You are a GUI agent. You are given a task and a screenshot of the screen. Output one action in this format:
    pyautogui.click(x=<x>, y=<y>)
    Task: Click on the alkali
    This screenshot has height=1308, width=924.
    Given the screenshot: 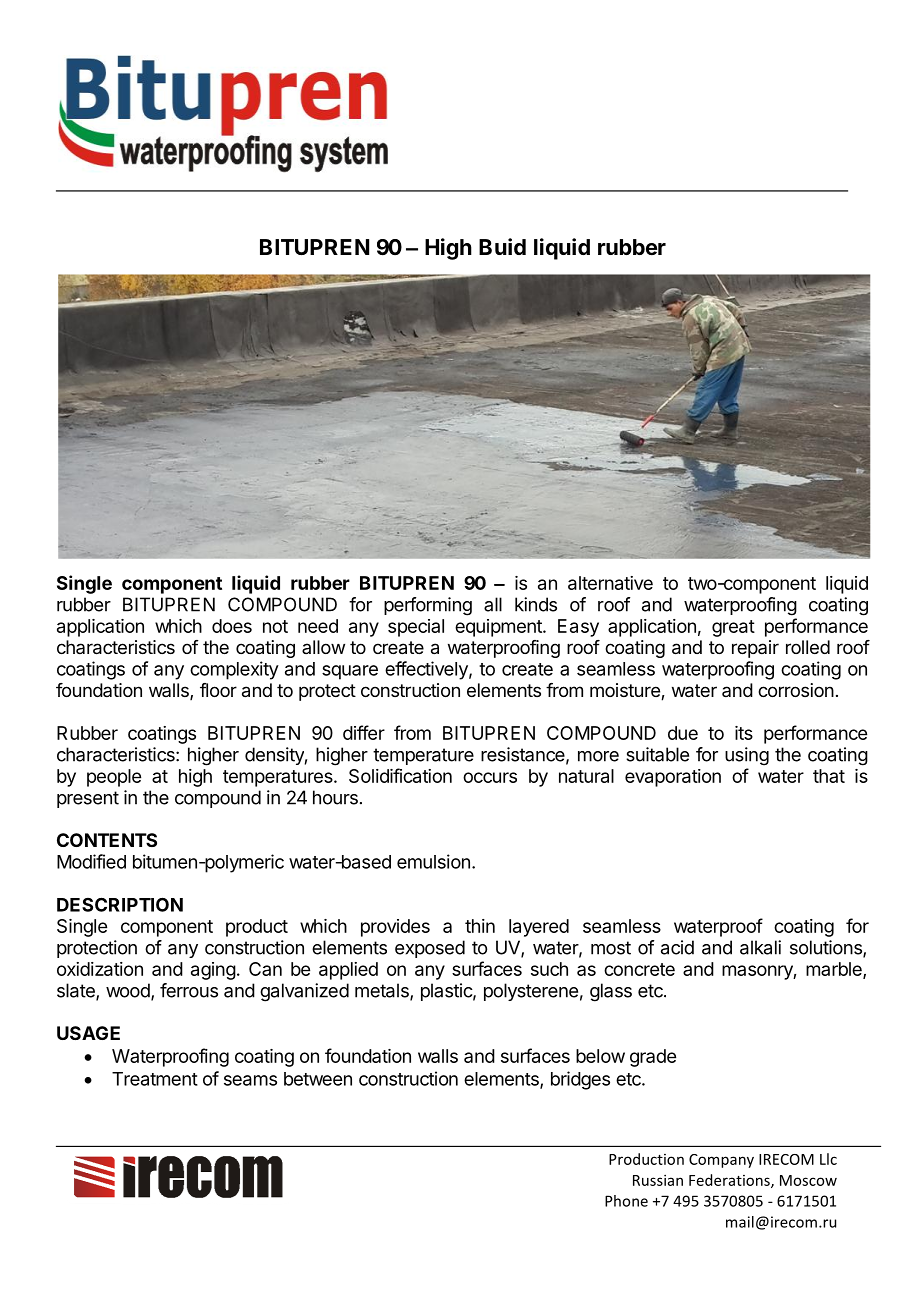 What is the action you would take?
    pyautogui.click(x=760, y=947)
